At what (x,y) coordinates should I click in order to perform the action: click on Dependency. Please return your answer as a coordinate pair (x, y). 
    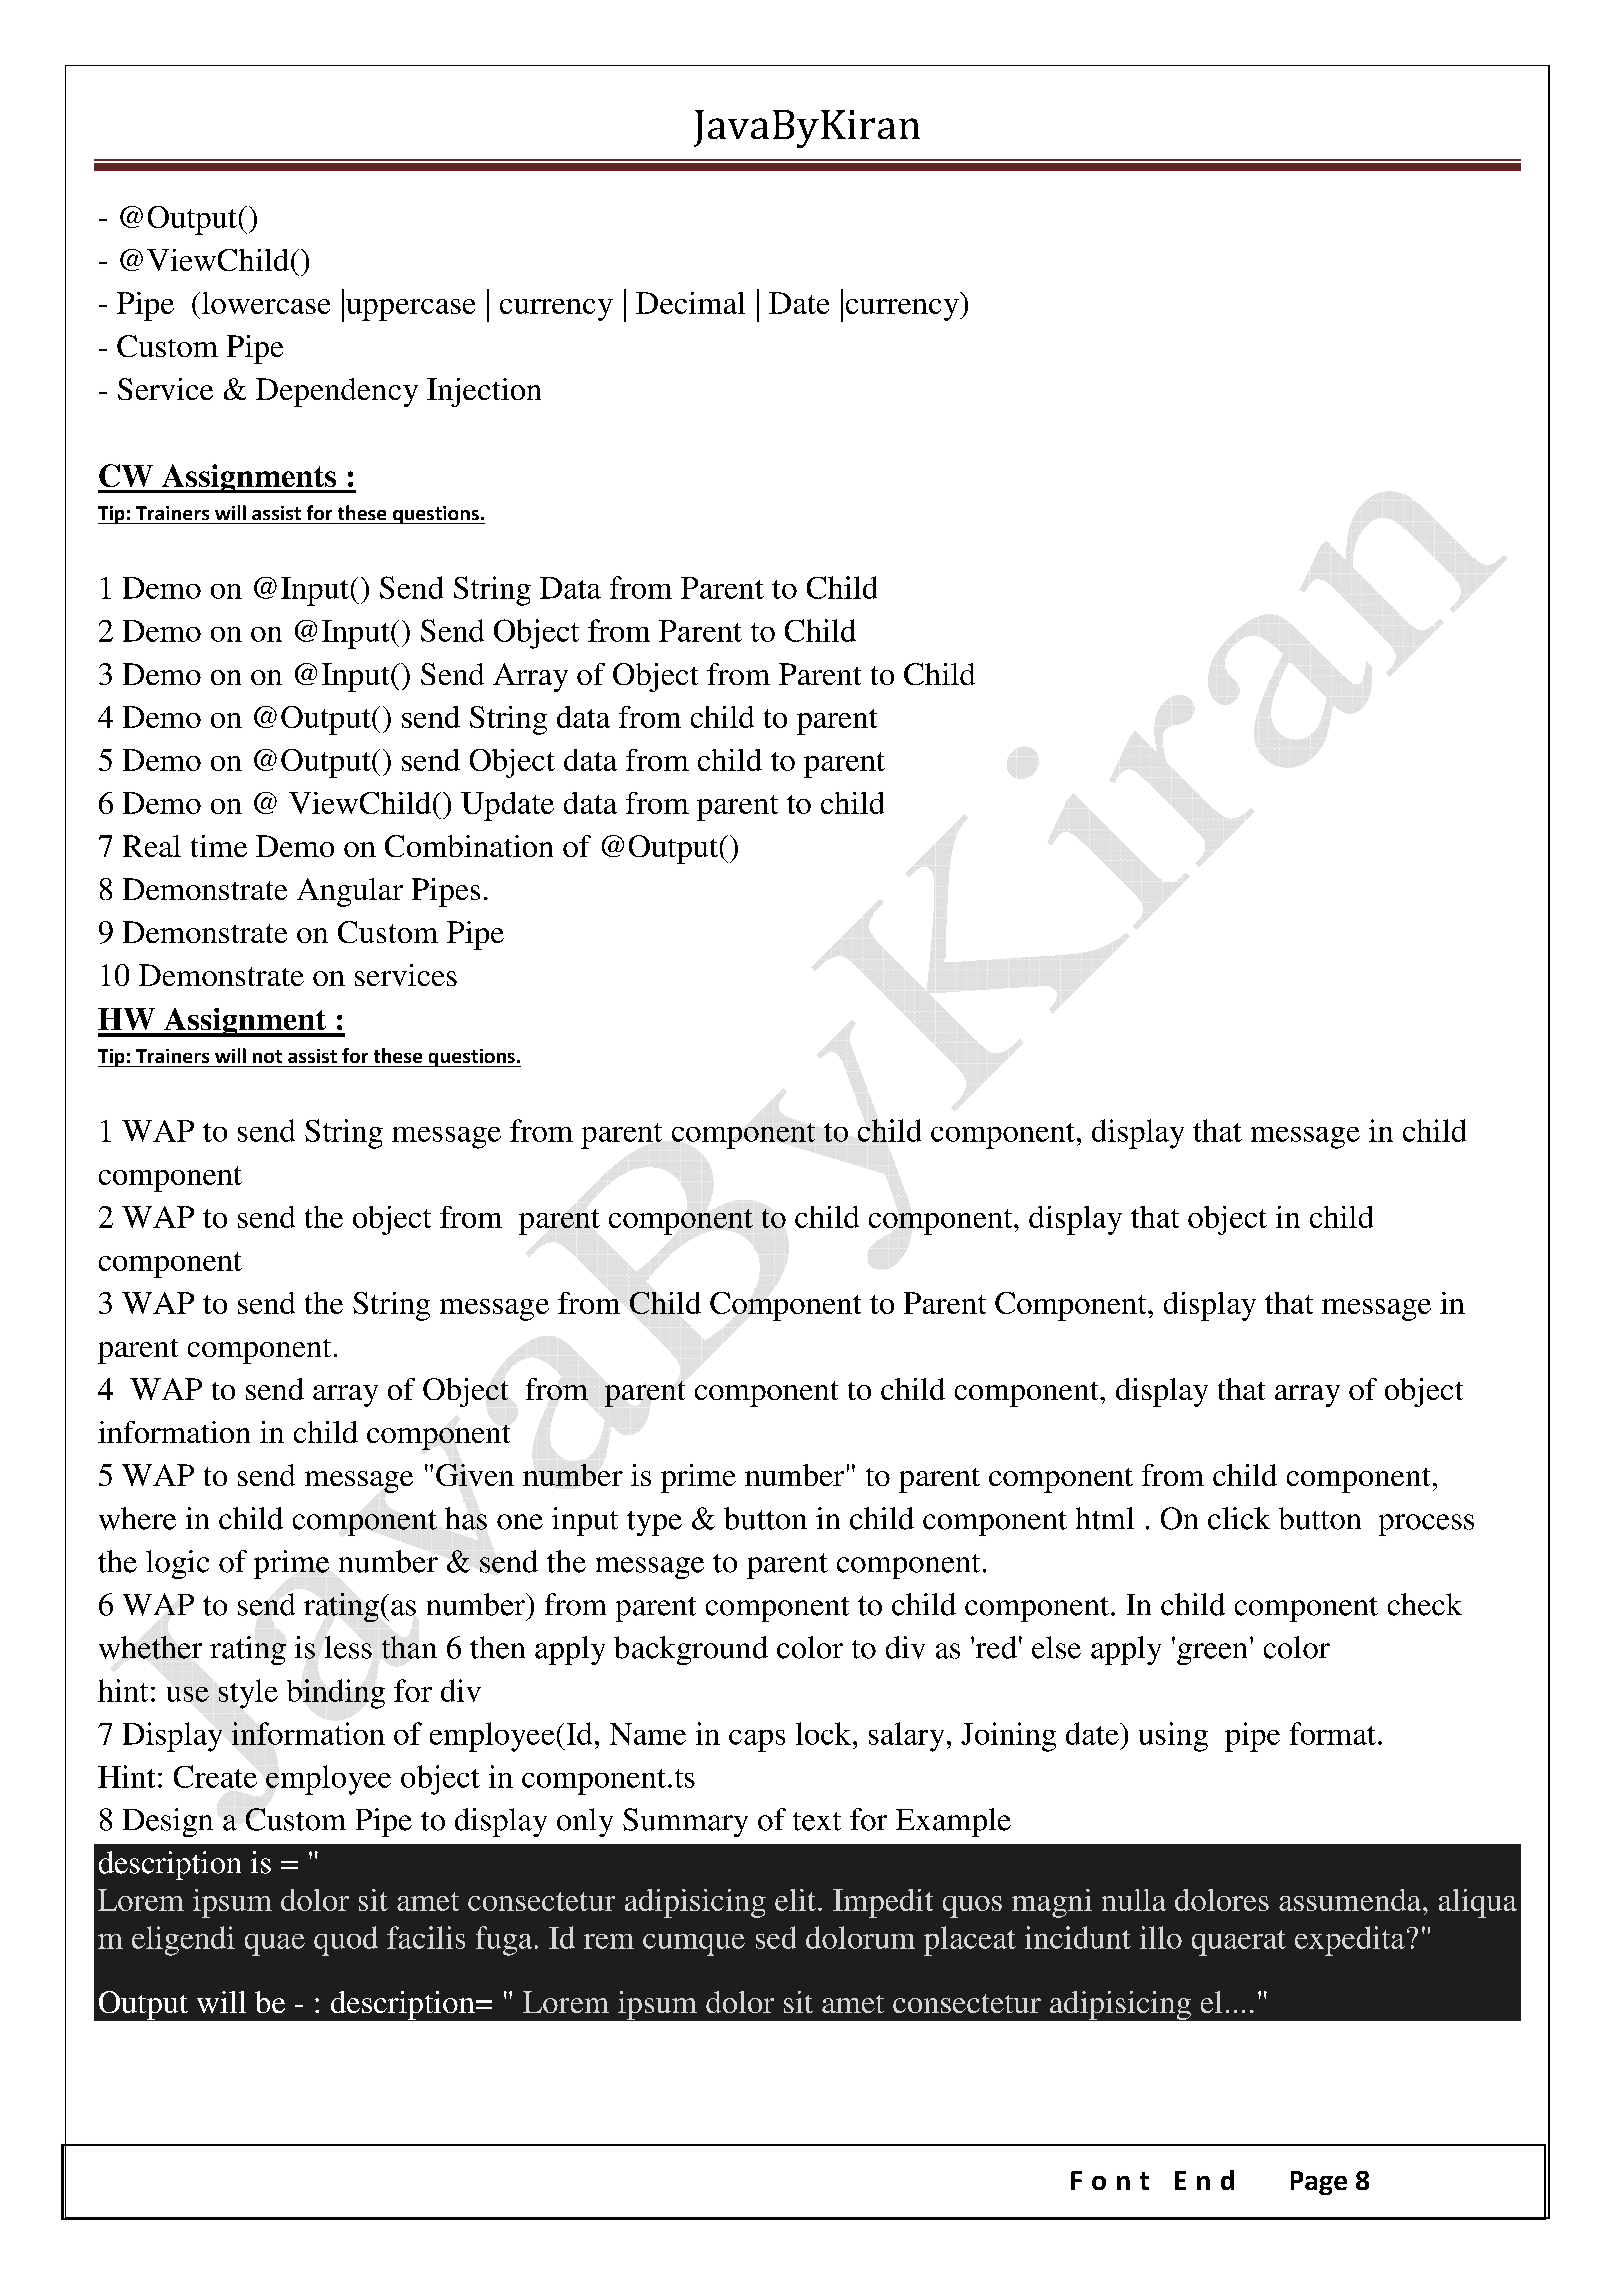
    Looking at the image, I should click on (337, 392).
